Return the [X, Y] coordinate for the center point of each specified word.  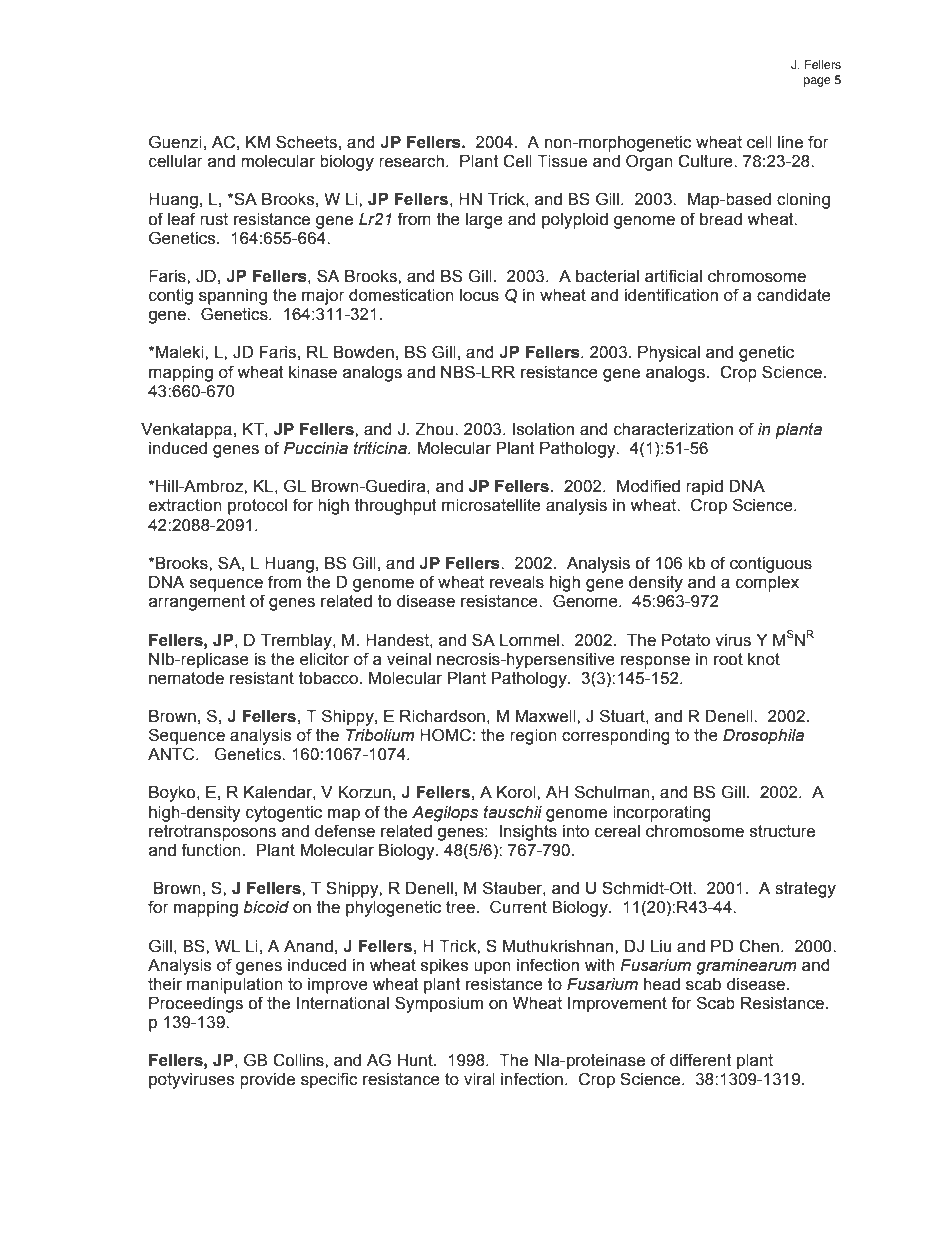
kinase [313, 372]
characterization [673, 429]
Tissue [562, 161]
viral [479, 1079]
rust [214, 219]
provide [267, 1081]
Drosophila [763, 737]
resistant [262, 678]
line [790, 142]
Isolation [543, 429]
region [533, 737]
